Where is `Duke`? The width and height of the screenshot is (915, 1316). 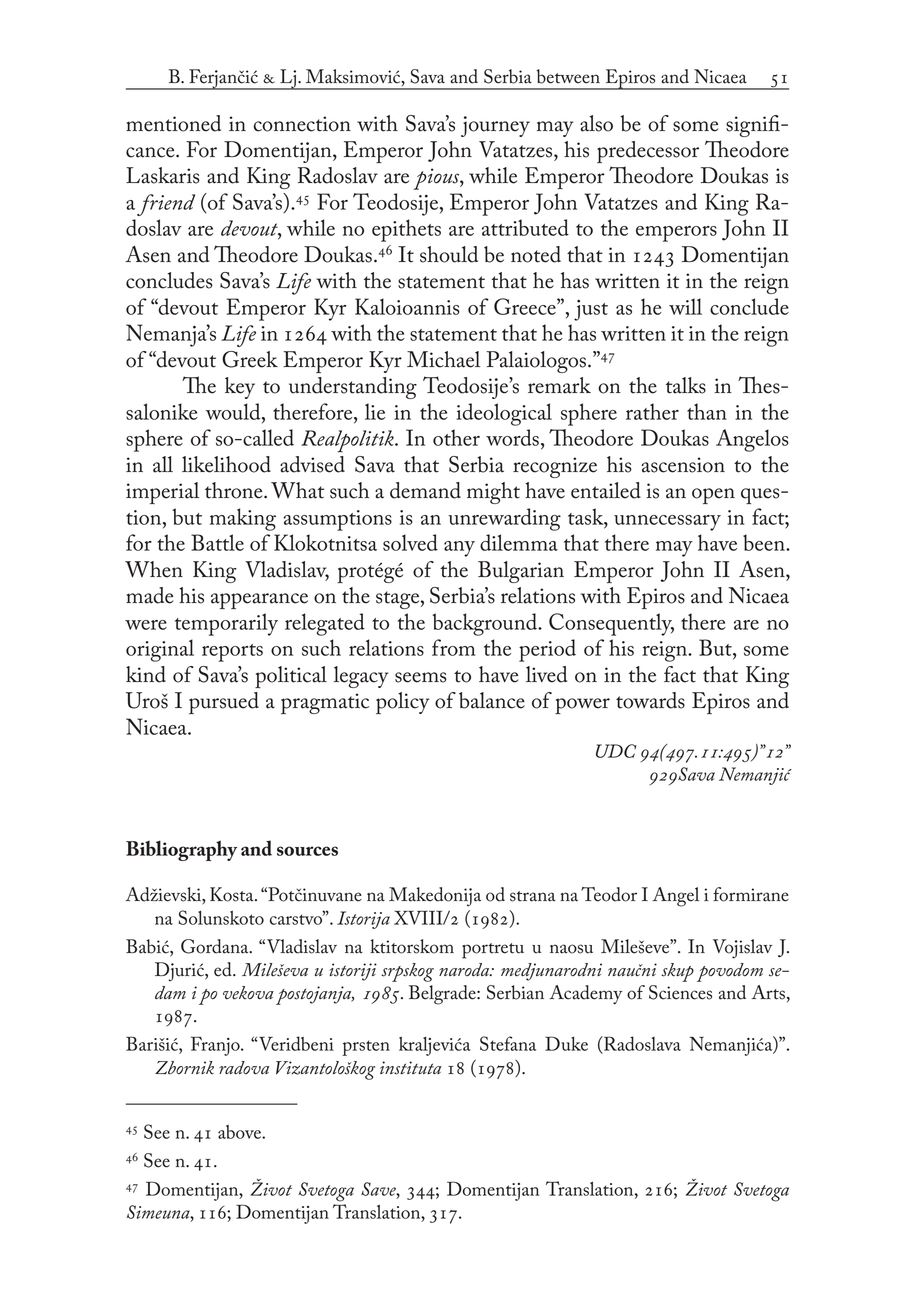
Duke is located at coordinates (566, 1043).
